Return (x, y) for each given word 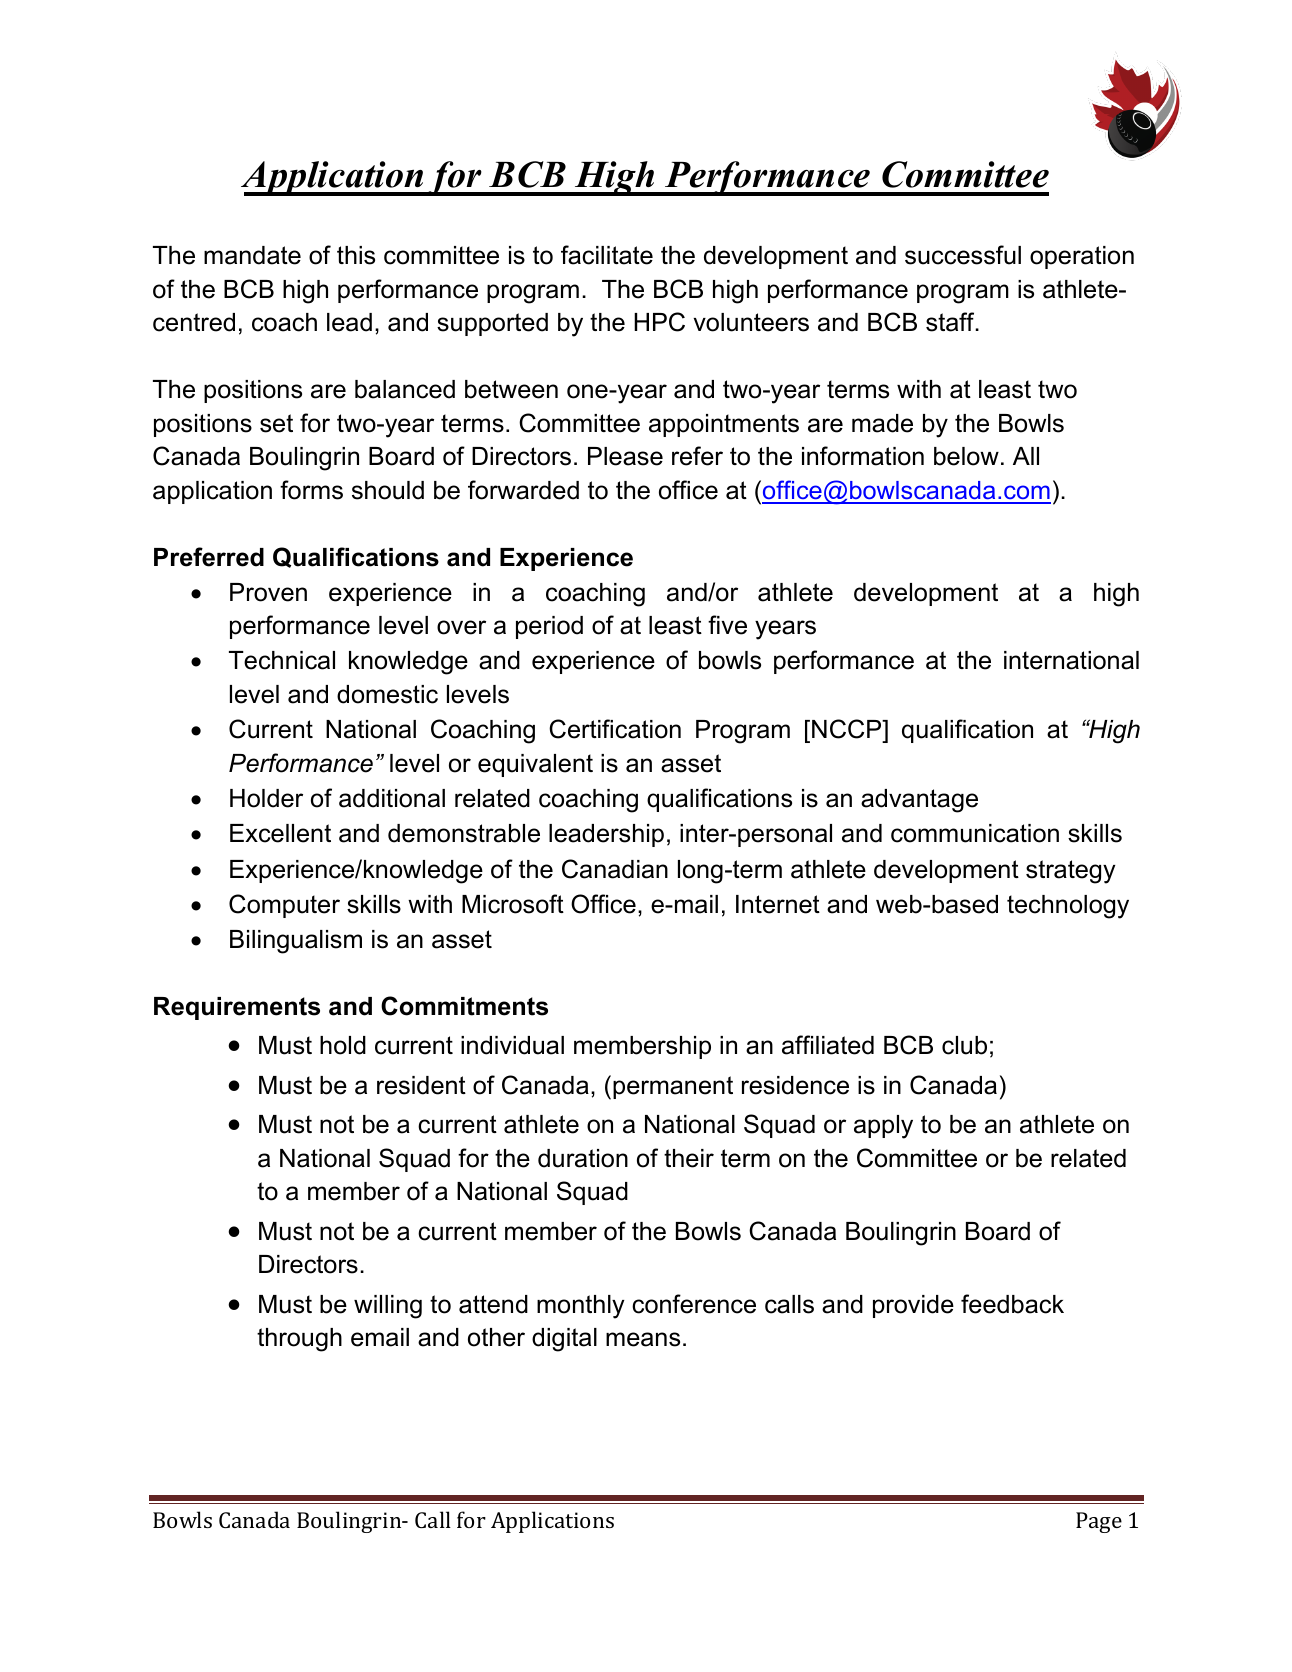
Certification (615, 729)
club (964, 1045)
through (299, 1340)
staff (951, 322)
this (356, 255)
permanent (673, 1087)
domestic (387, 694)
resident (421, 1085)
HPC (659, 322)
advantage (919, 801)
